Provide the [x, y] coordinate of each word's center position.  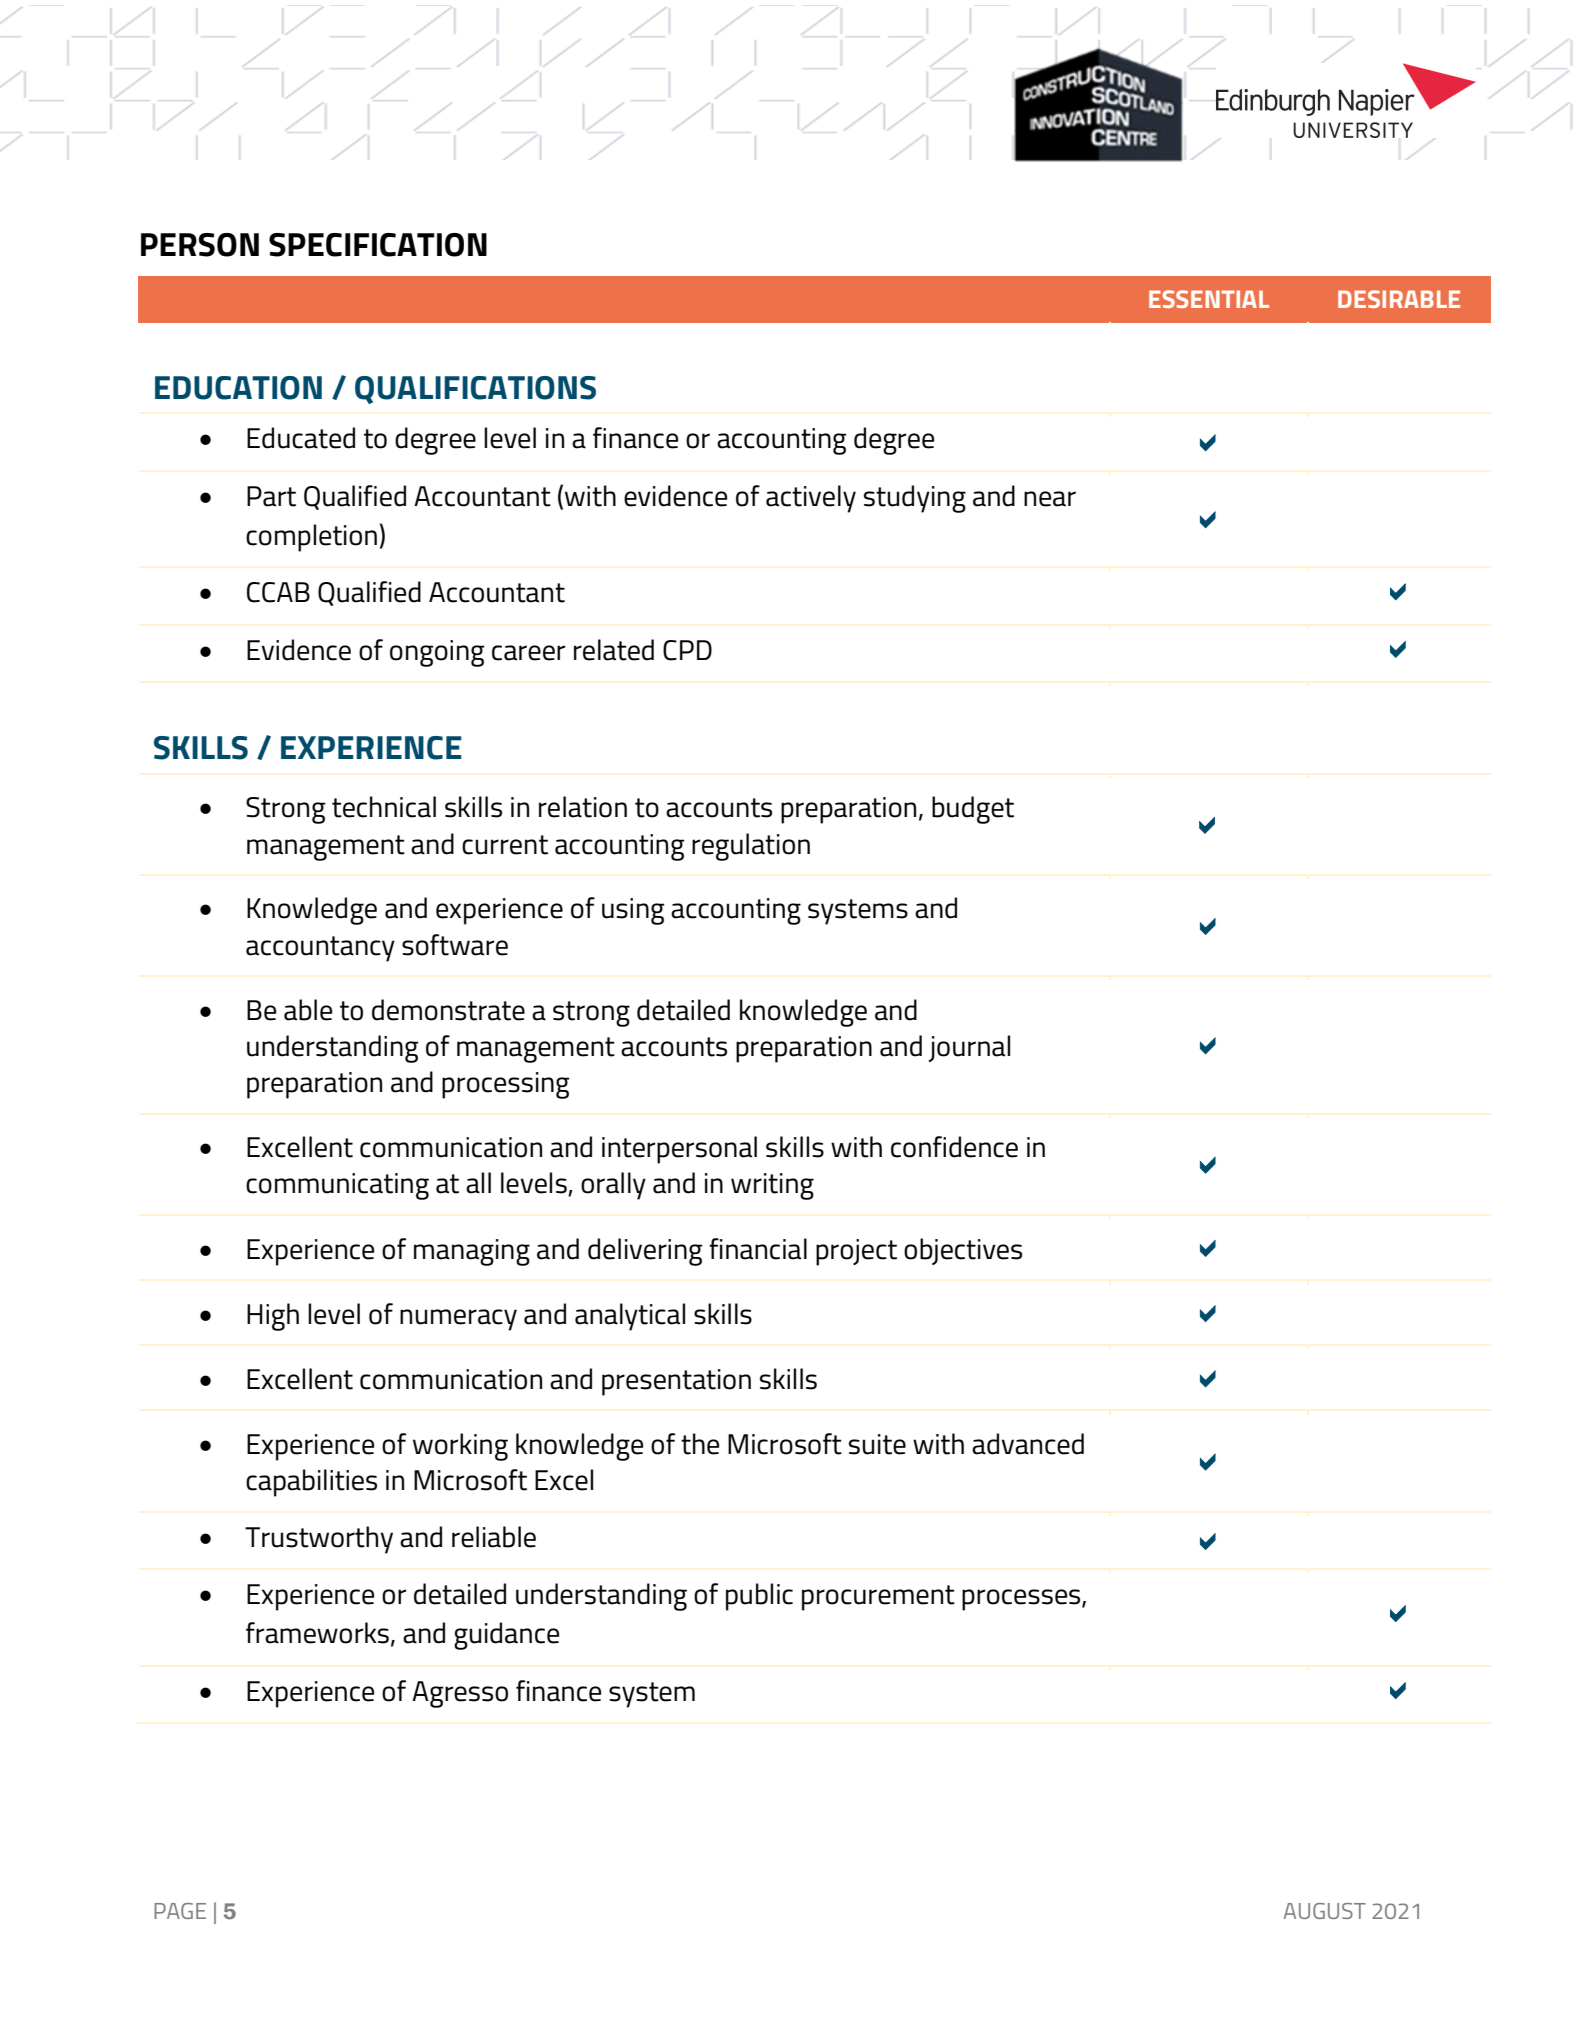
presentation [676, 1382]
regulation [751, 847]
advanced [1028, 1444]
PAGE [180, 1911]
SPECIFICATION [378, 245]
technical [384, 807]
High [273, 1317]
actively [811, 499]
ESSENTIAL [1209, 299]
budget [973, 810]
